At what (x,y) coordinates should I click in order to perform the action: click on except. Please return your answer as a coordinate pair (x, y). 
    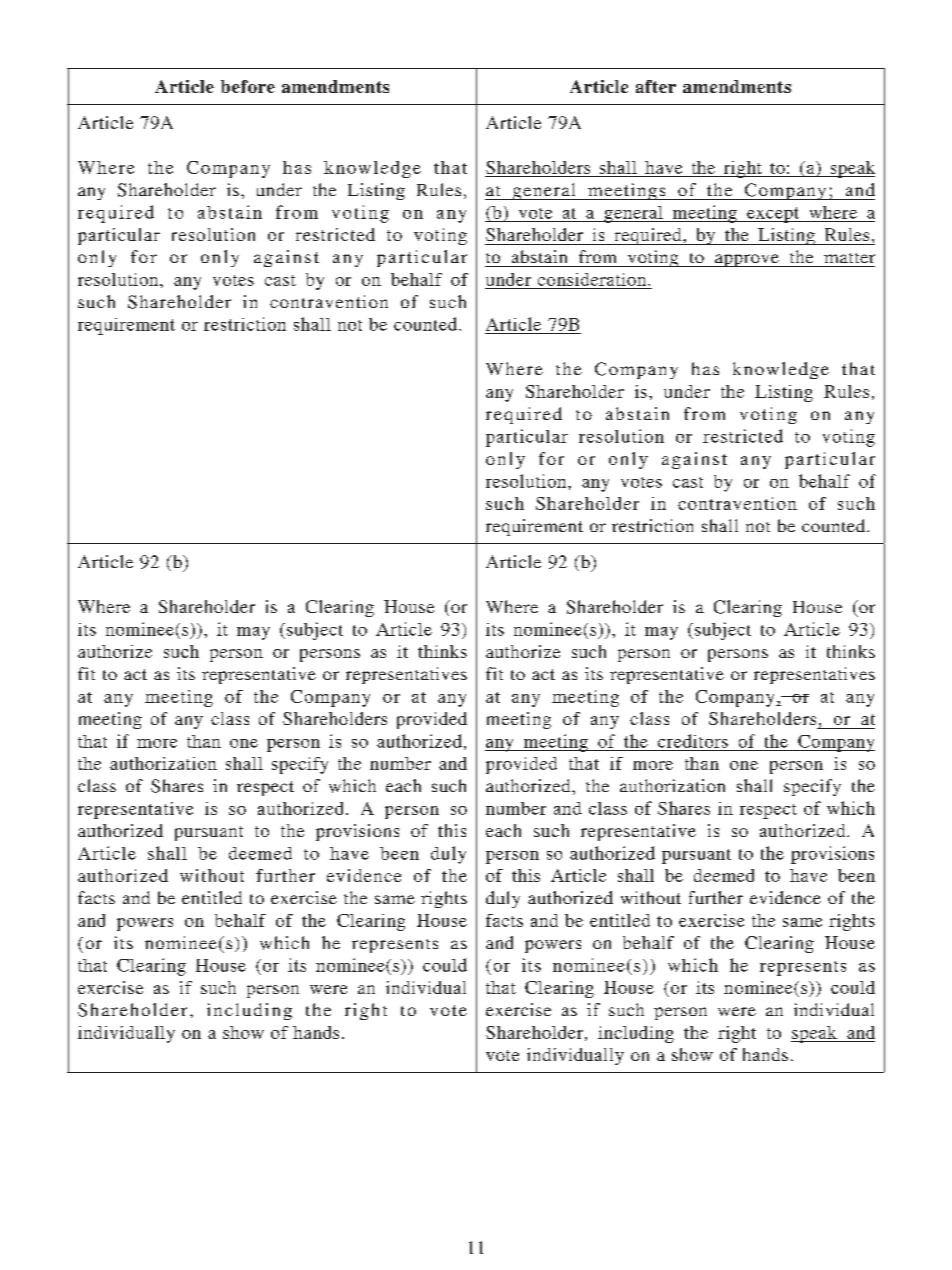
    Looking at the image, I should click on (773, 215).
